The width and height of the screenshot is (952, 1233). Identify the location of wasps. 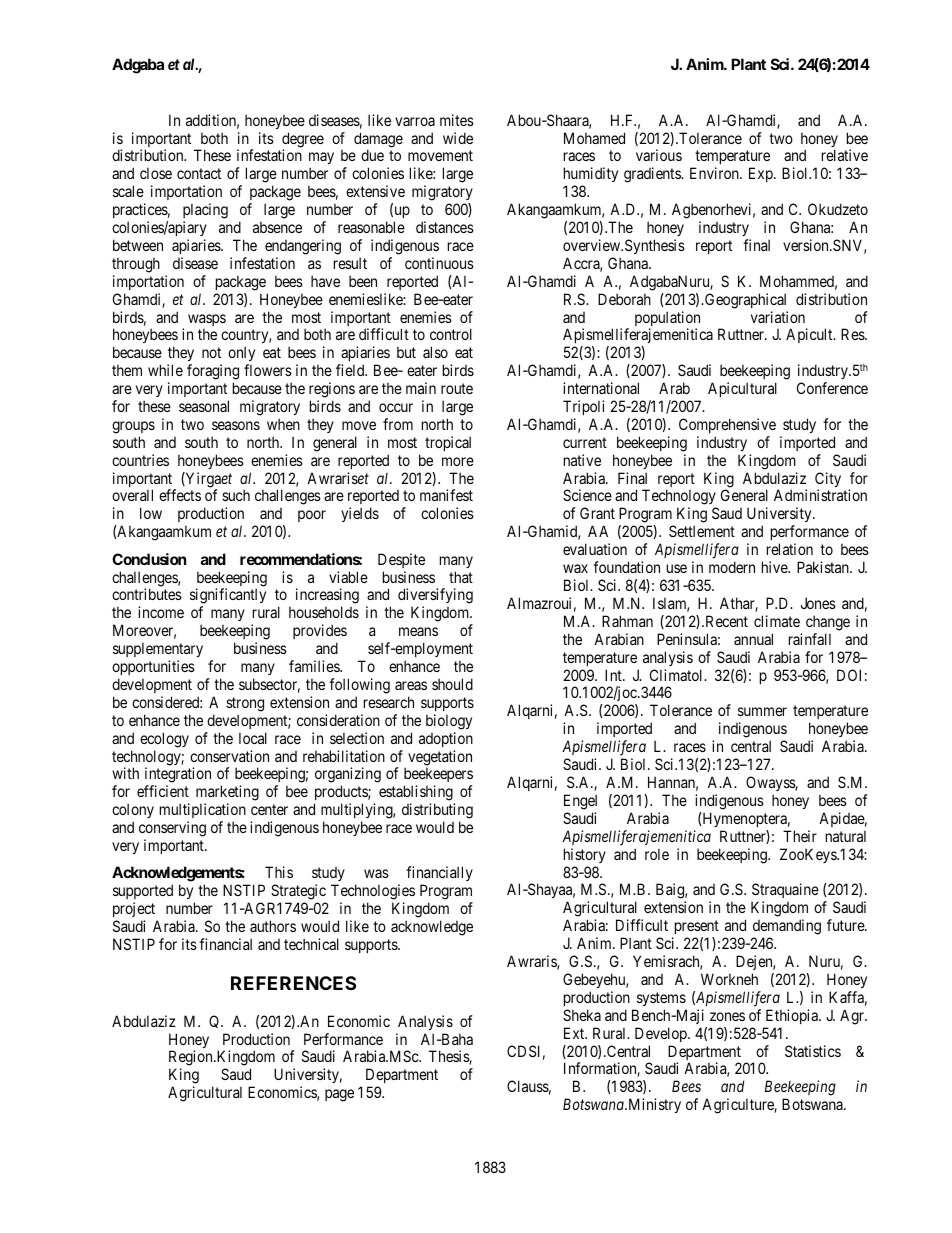
(207, 321).
